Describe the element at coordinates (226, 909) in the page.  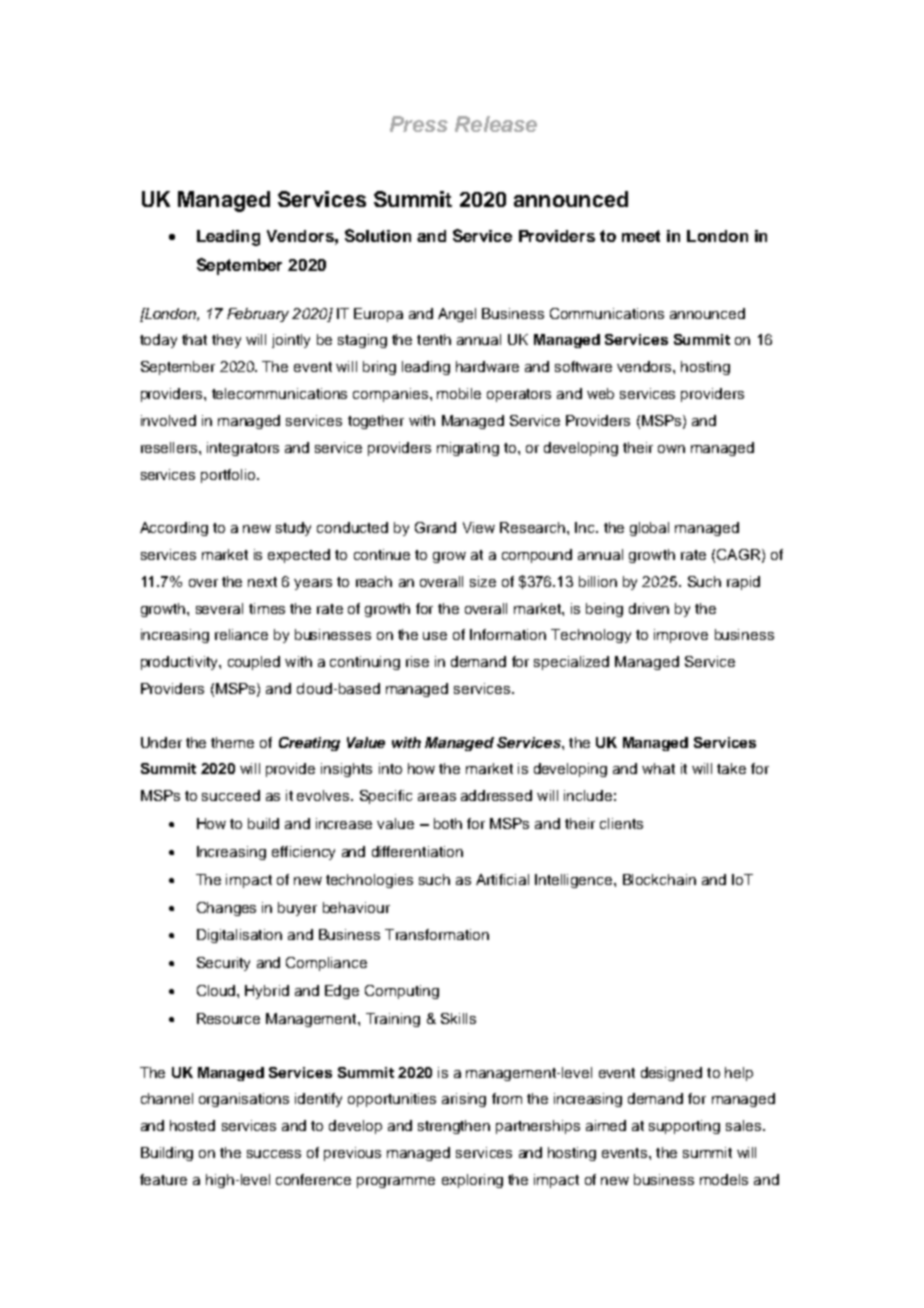
I see `Changes` at that location.
